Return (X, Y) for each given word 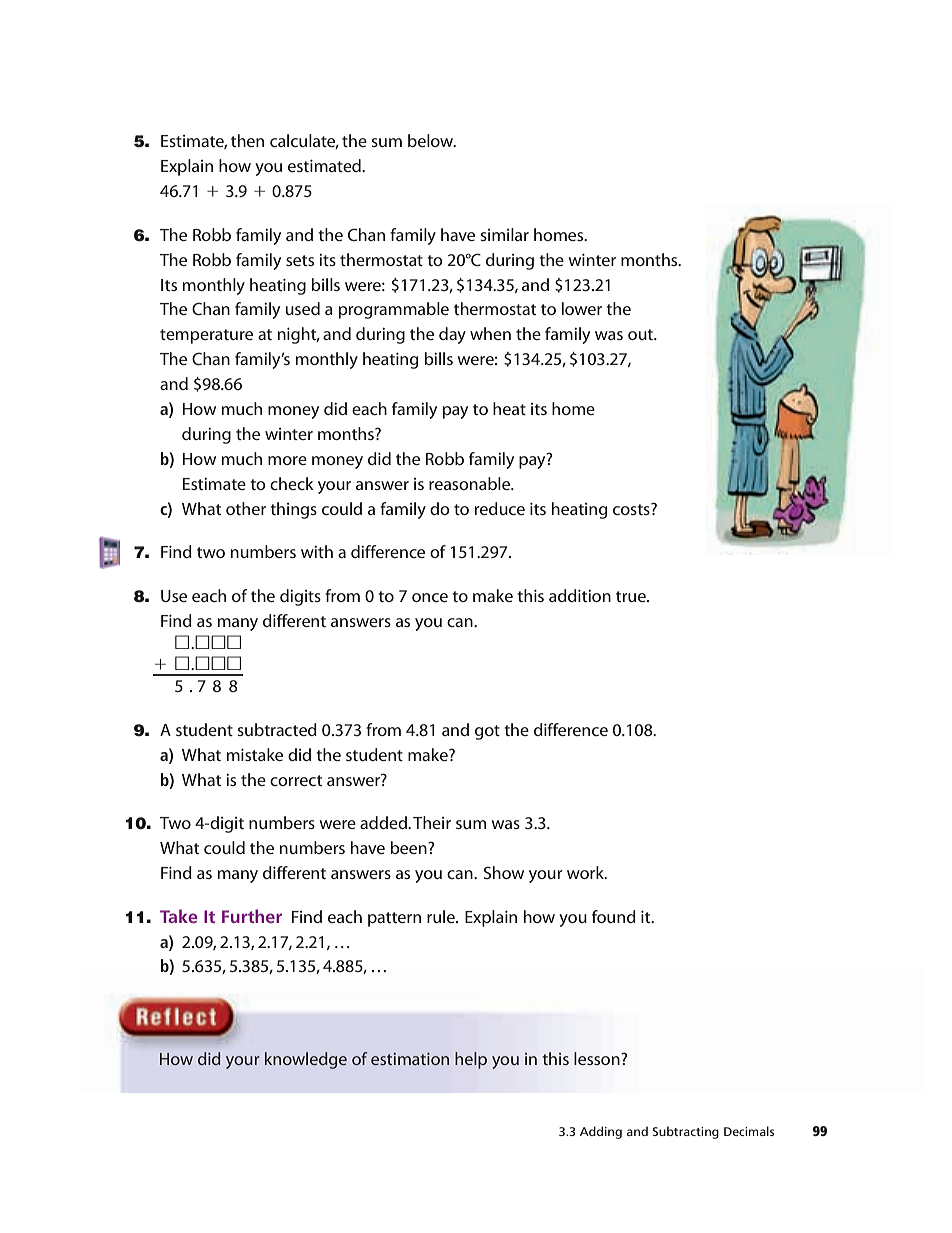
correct (296, 780)
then (247, 140)
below (432, 140)
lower (582, 308)
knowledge (306, 1060)
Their (432, 822)
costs (632, 509)
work (586, 872)
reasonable (471, 483)
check (292, 483)
